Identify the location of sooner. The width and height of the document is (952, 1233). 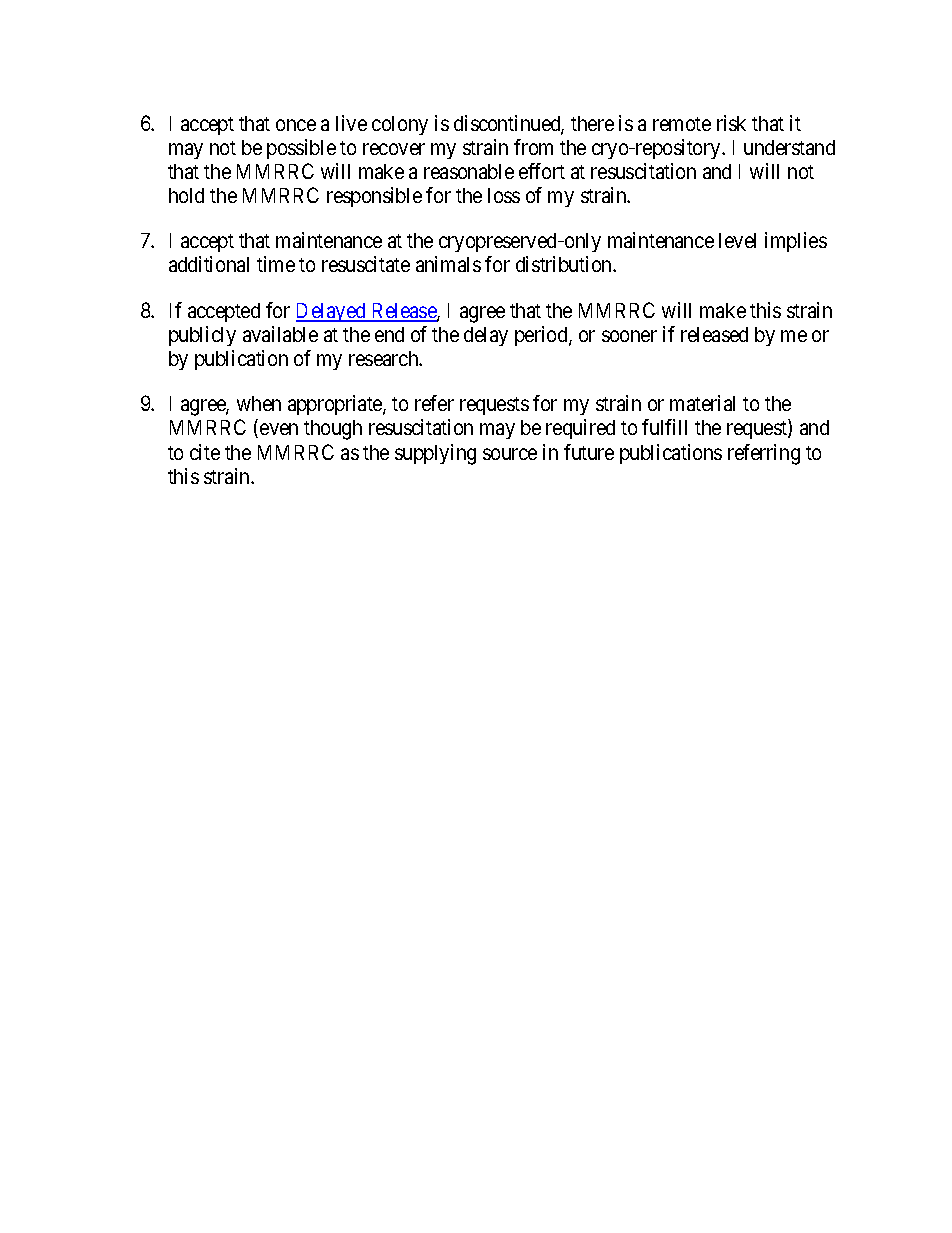
(629, 336).
